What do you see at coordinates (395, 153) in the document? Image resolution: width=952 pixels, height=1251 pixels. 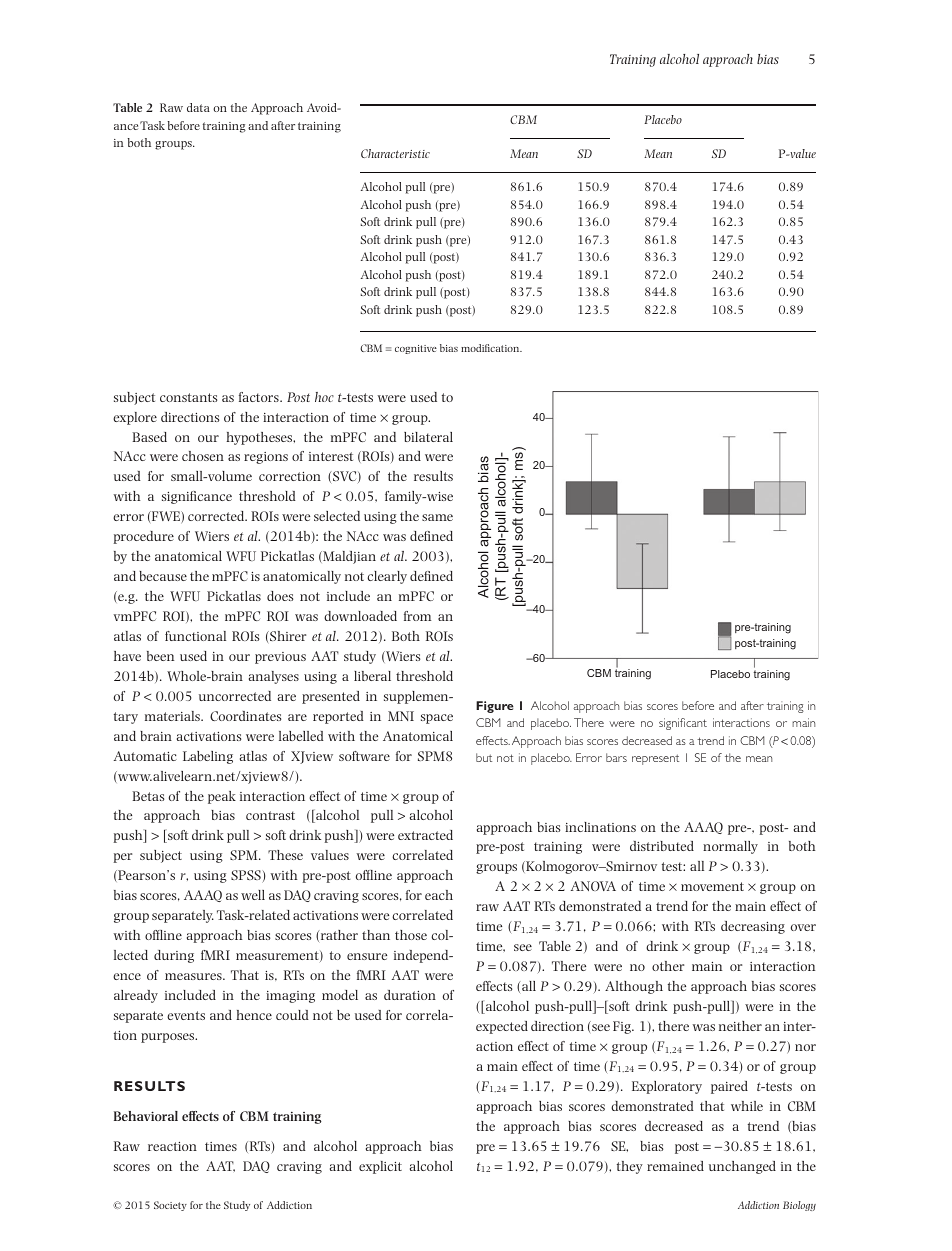 I see `Characteristic` at bounding box center [395, 153].
